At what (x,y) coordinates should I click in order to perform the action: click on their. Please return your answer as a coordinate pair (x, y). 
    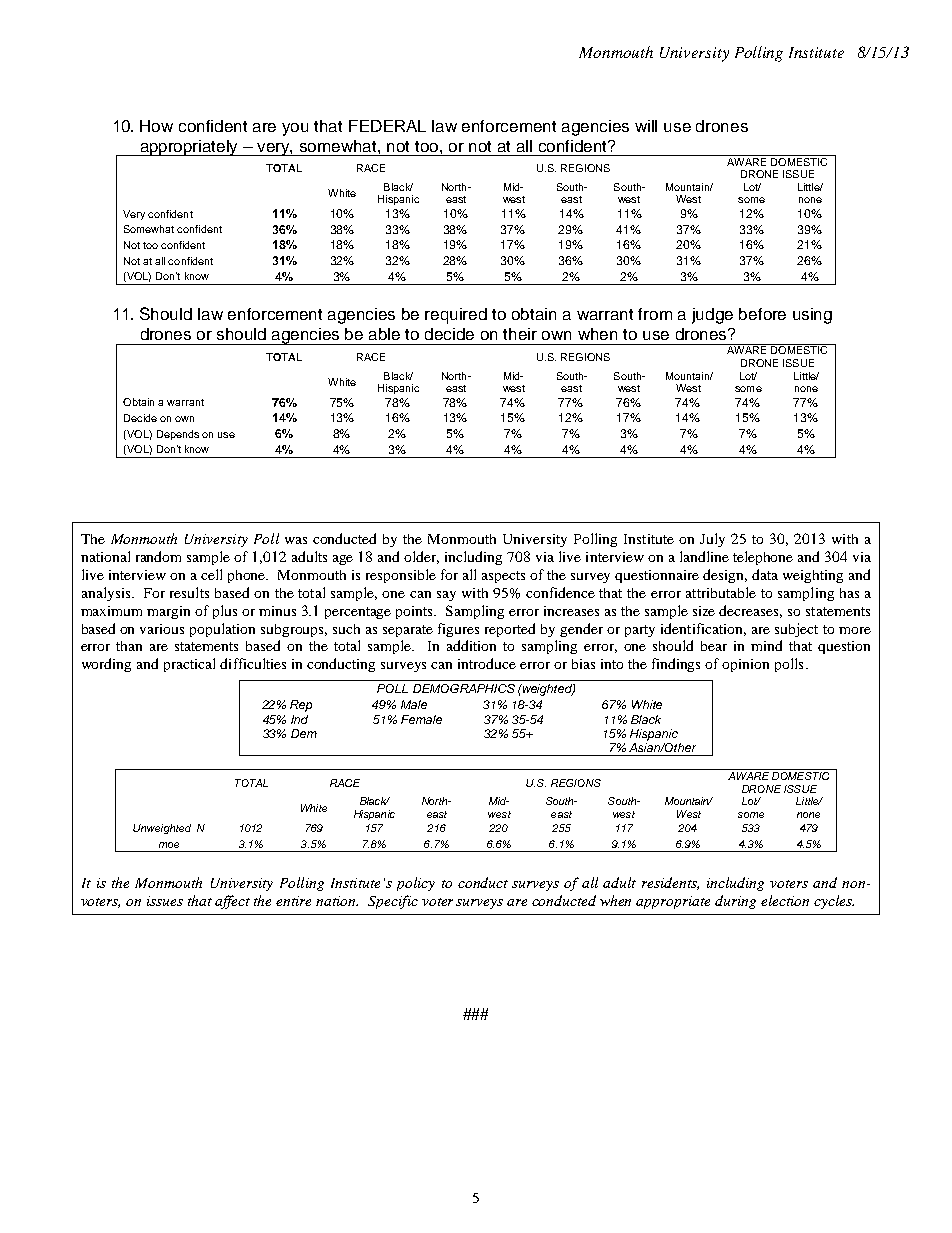
    Looking at the image, I should click on (520, 334).
